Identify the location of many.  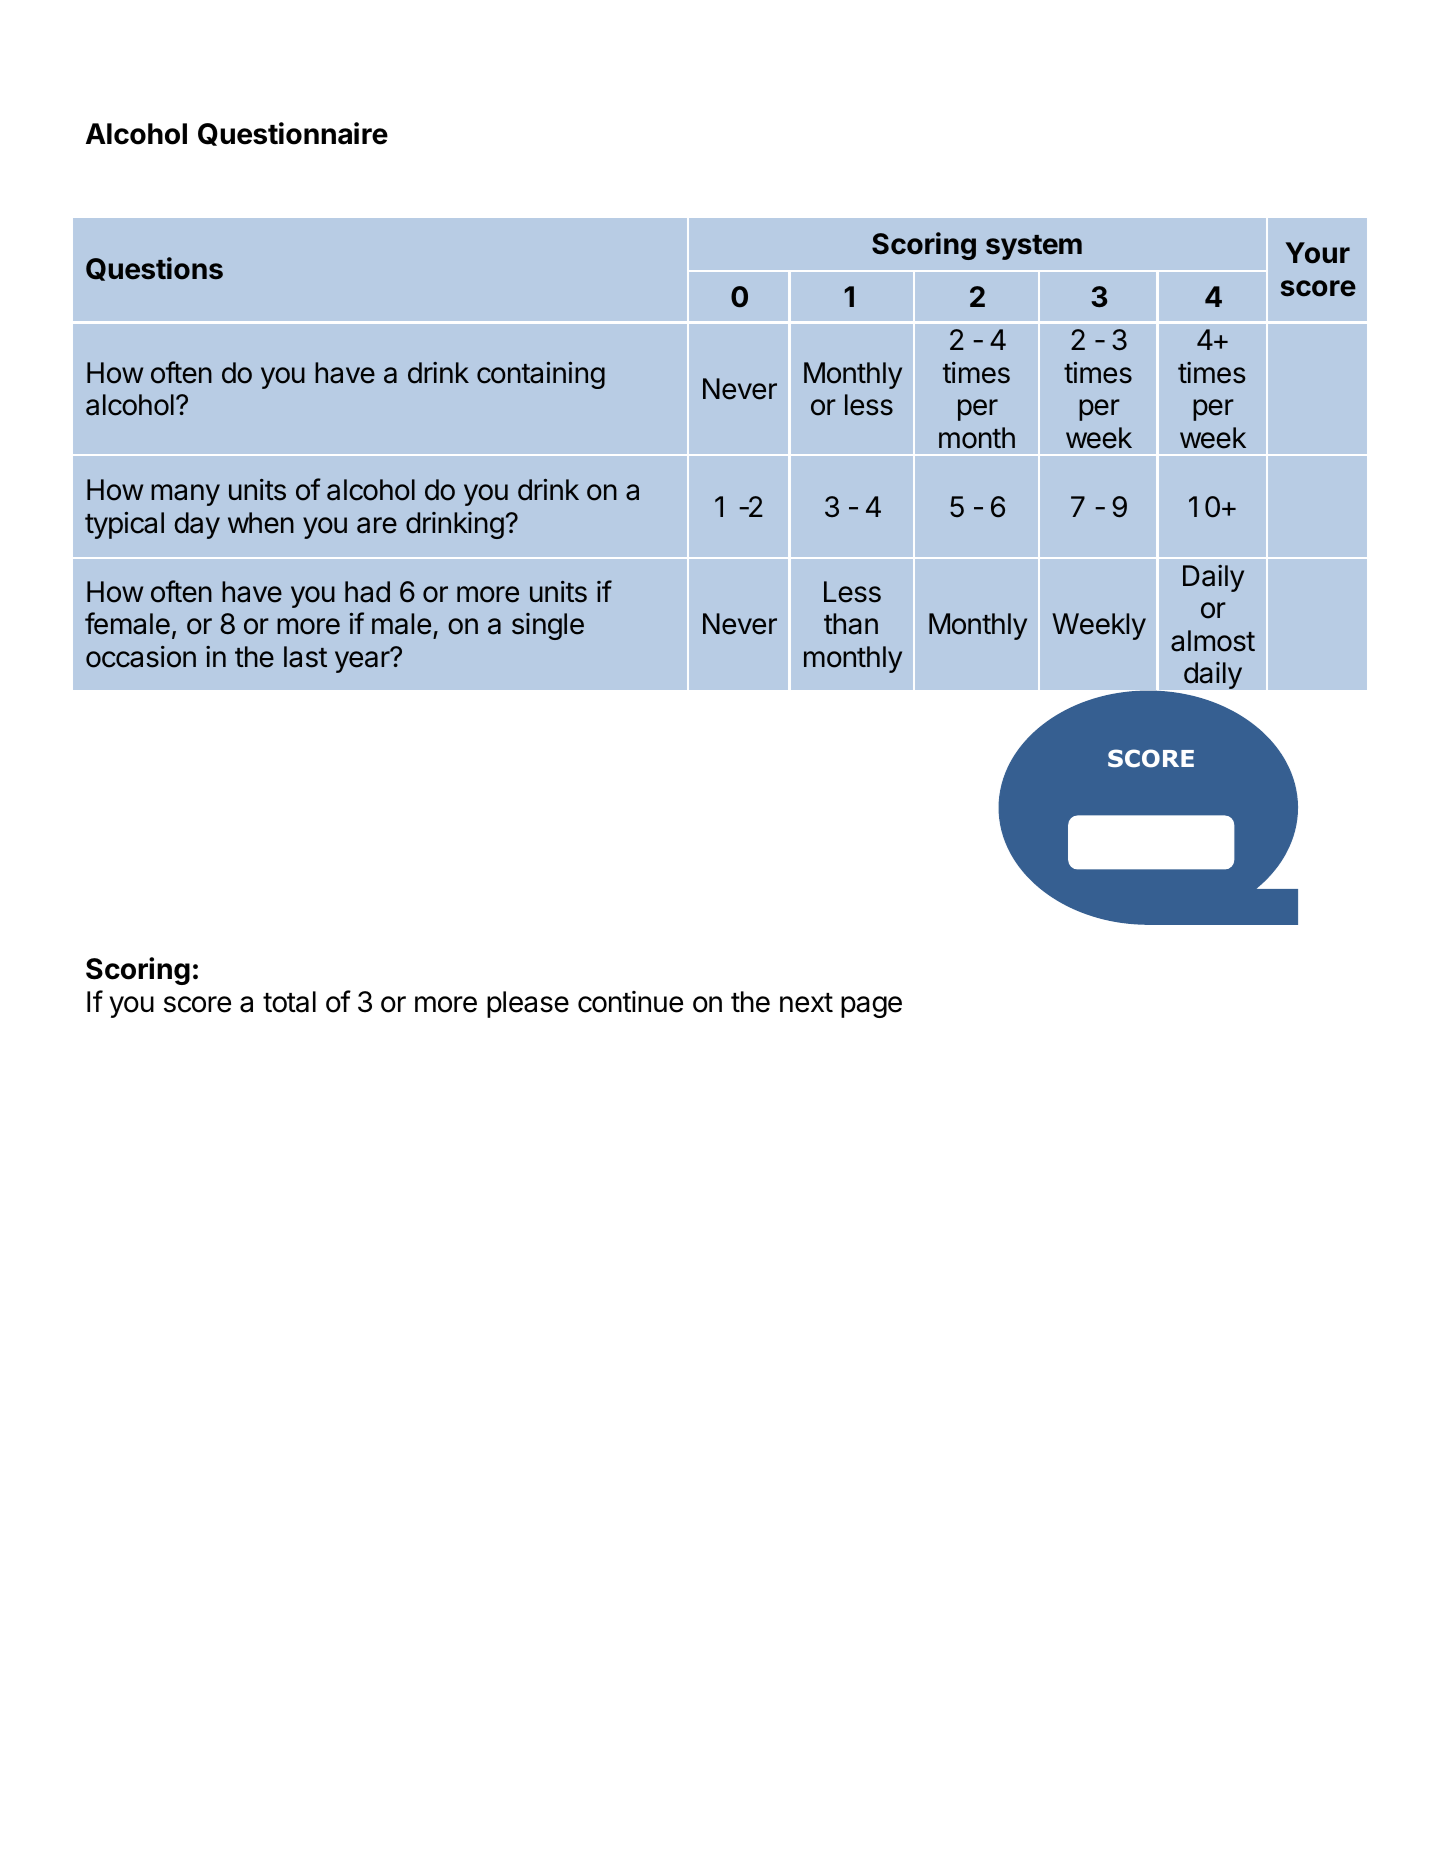
(185, 495).
